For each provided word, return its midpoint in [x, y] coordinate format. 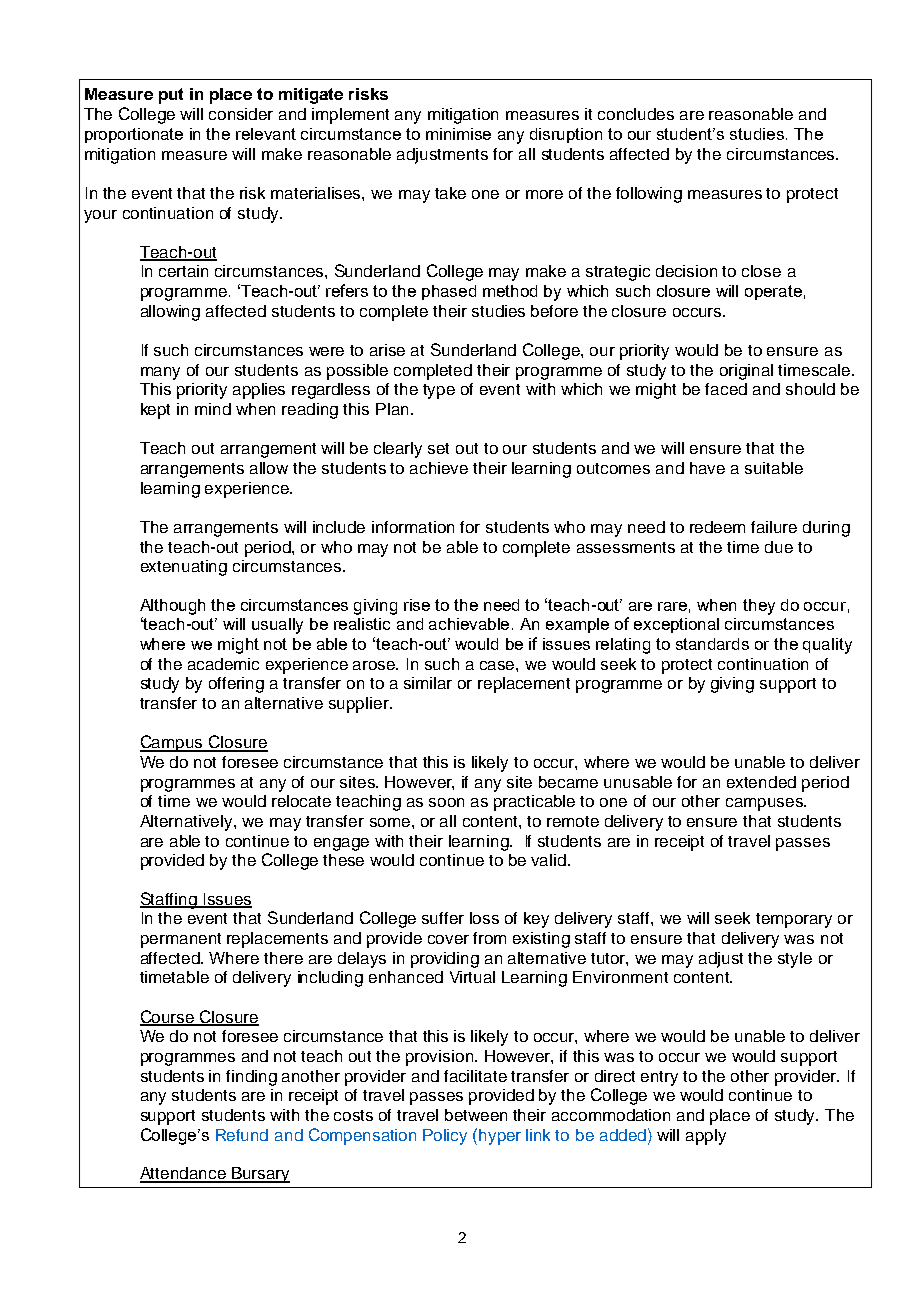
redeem [717, 527]
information [413, 527]
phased [449, 292]
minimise [458, 134]
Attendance [184, 1174]
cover [448, 939]
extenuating [184, 568]
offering [236, 685]
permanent [181, 940]
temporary [794, 920]
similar [428, 683]
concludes [636, 114]
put [171, 96]
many [160, 373]
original [746, 372]
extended [761, 782]
